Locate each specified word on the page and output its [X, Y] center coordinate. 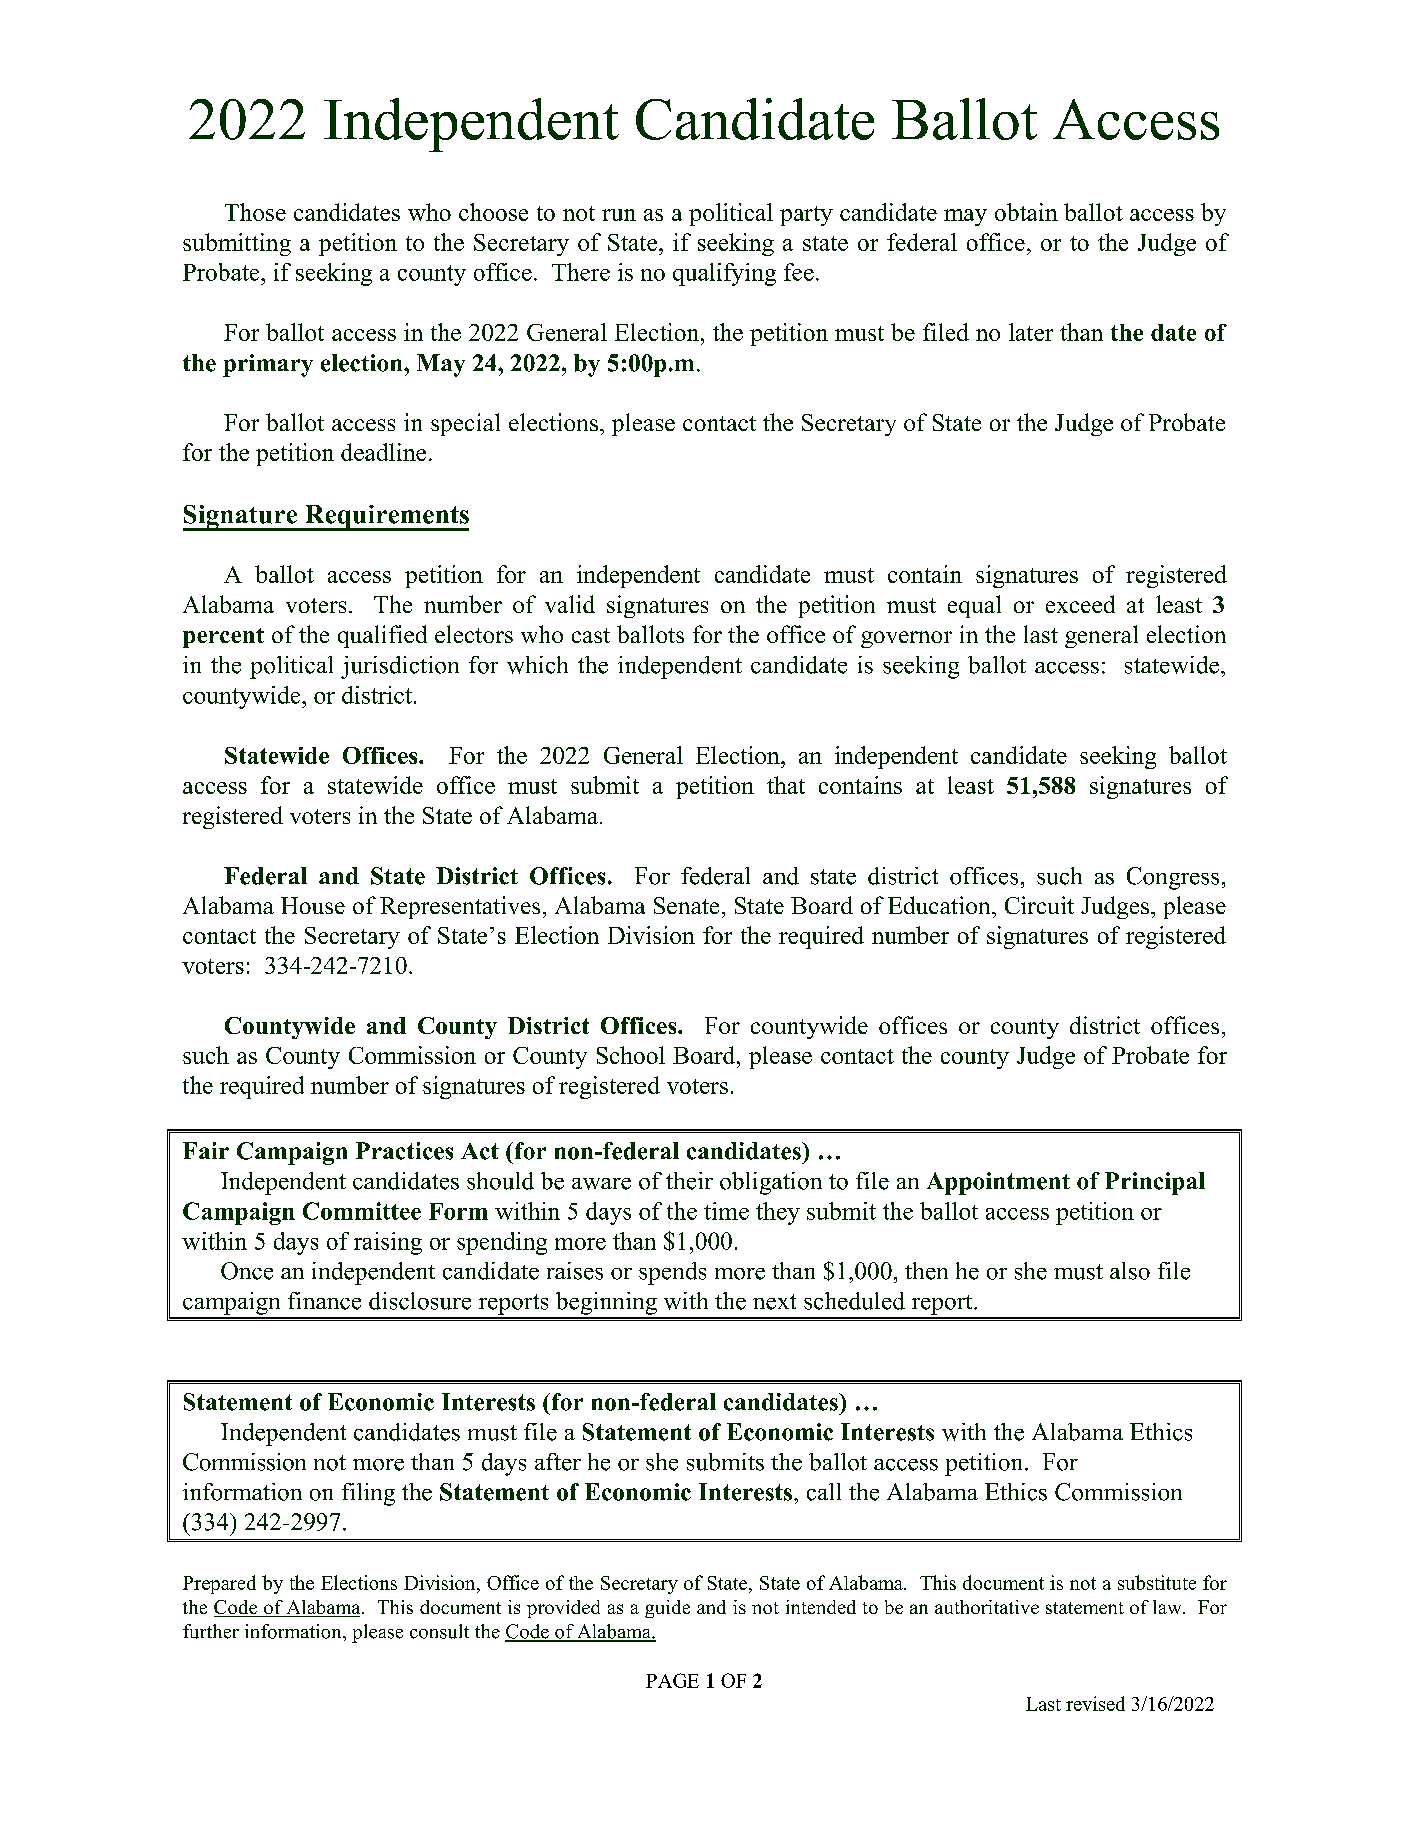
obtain [1026, 212]
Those [255, 212]
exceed [1080, 604]
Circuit [1039, 905]
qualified [382, 636]
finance [324, 1301]
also [1130, 1271]
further [211, 1631]
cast [591, 635]
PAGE [672, 1680]
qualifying [724, 274]
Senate [686, 905]
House [313, 905]
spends [672, 1273]
